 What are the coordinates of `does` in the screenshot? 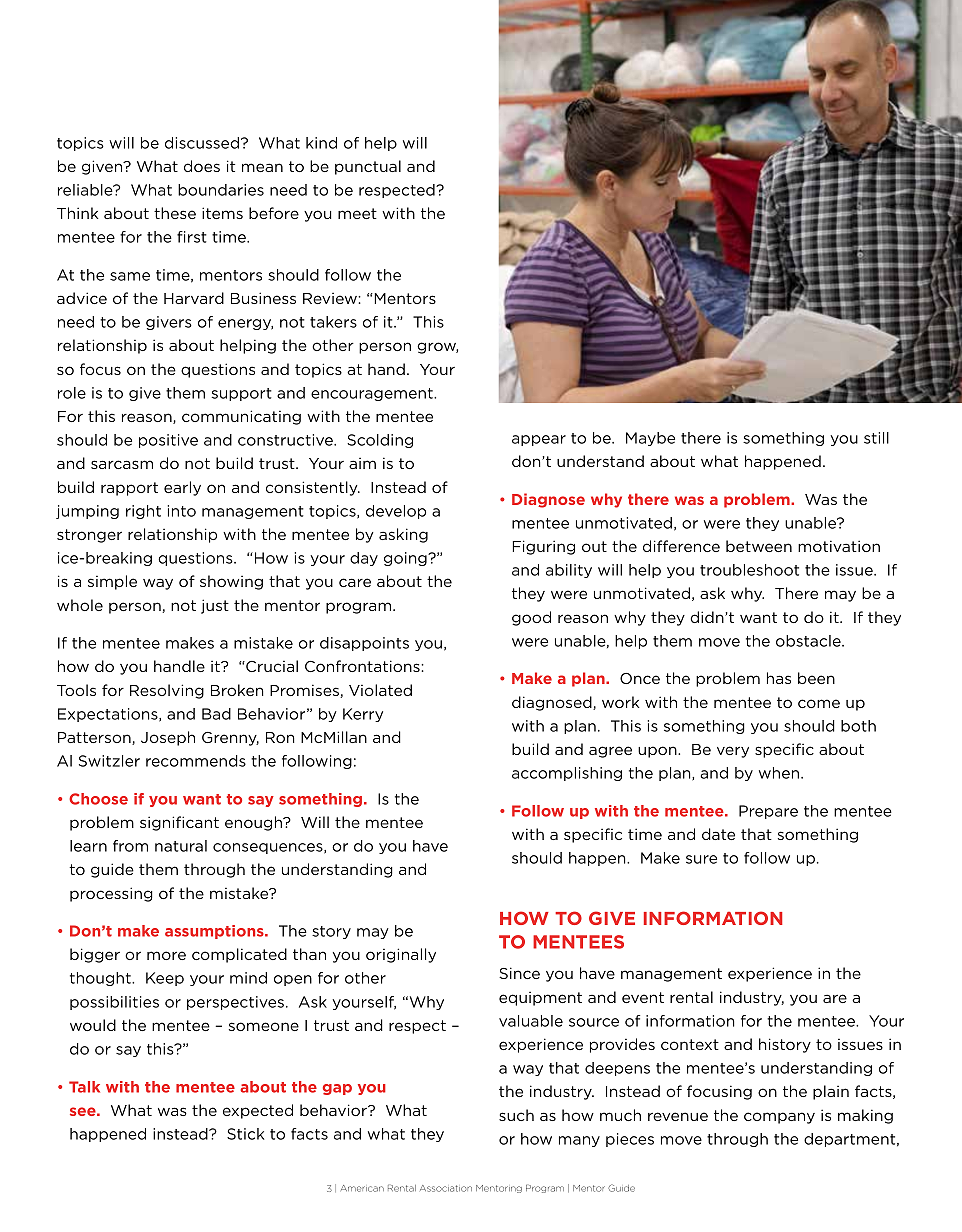 It's located at (202, 166).
